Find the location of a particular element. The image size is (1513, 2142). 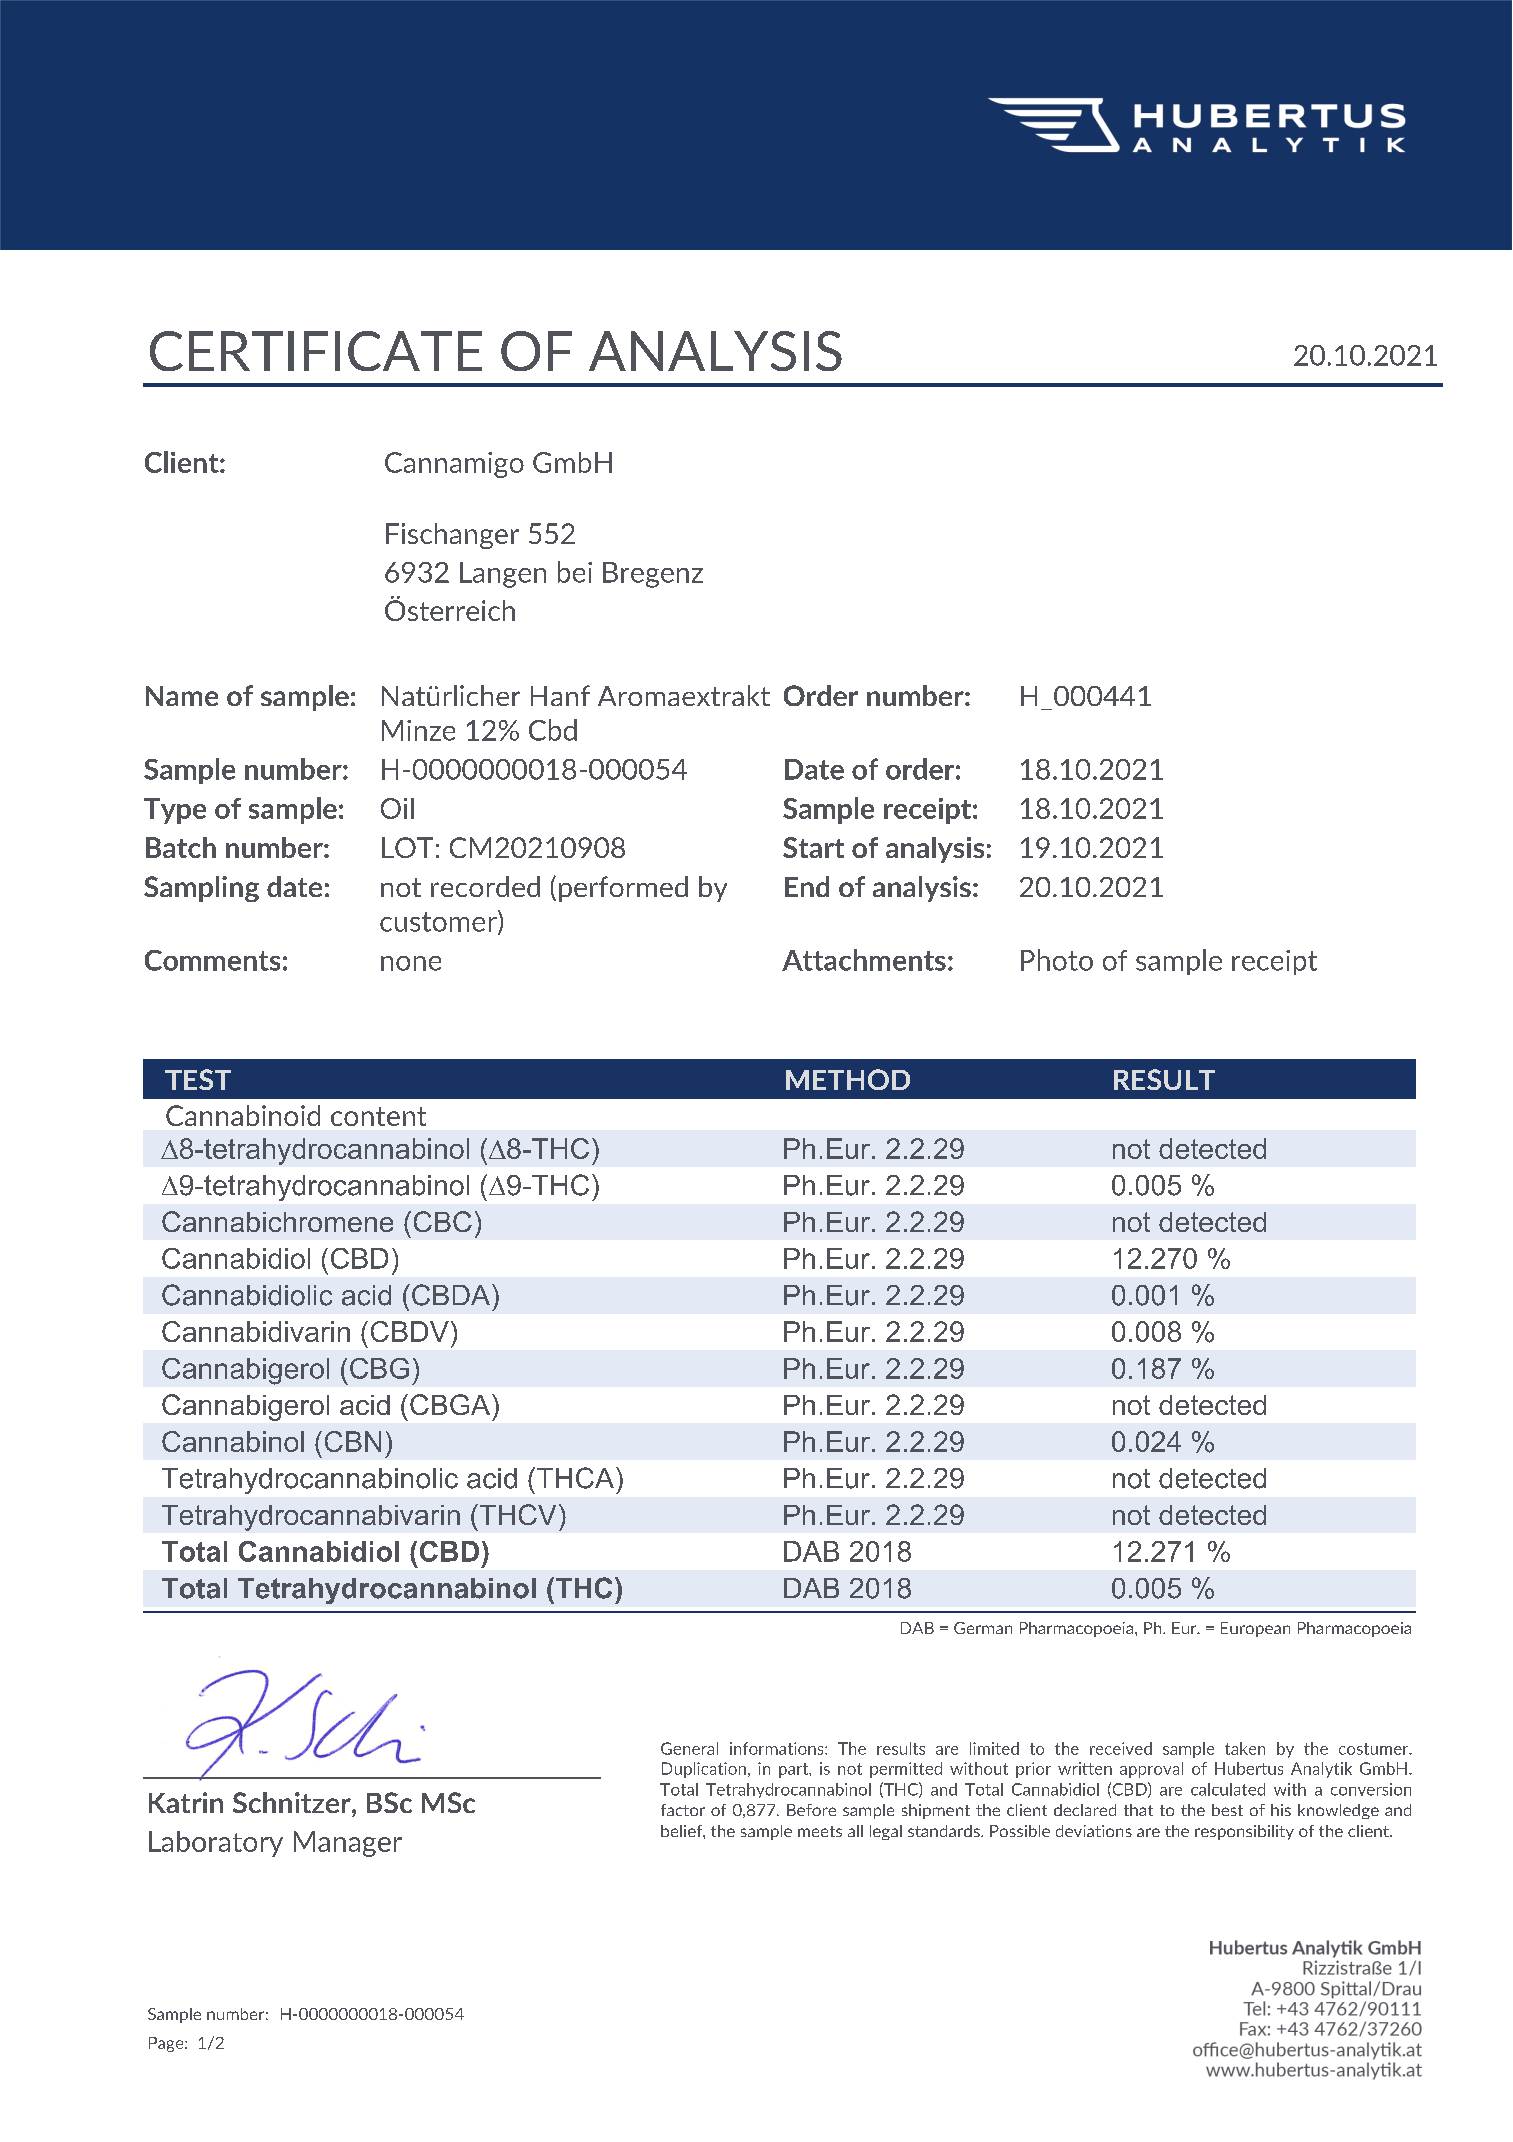

Photo is located at coordinates (1057, 960).
